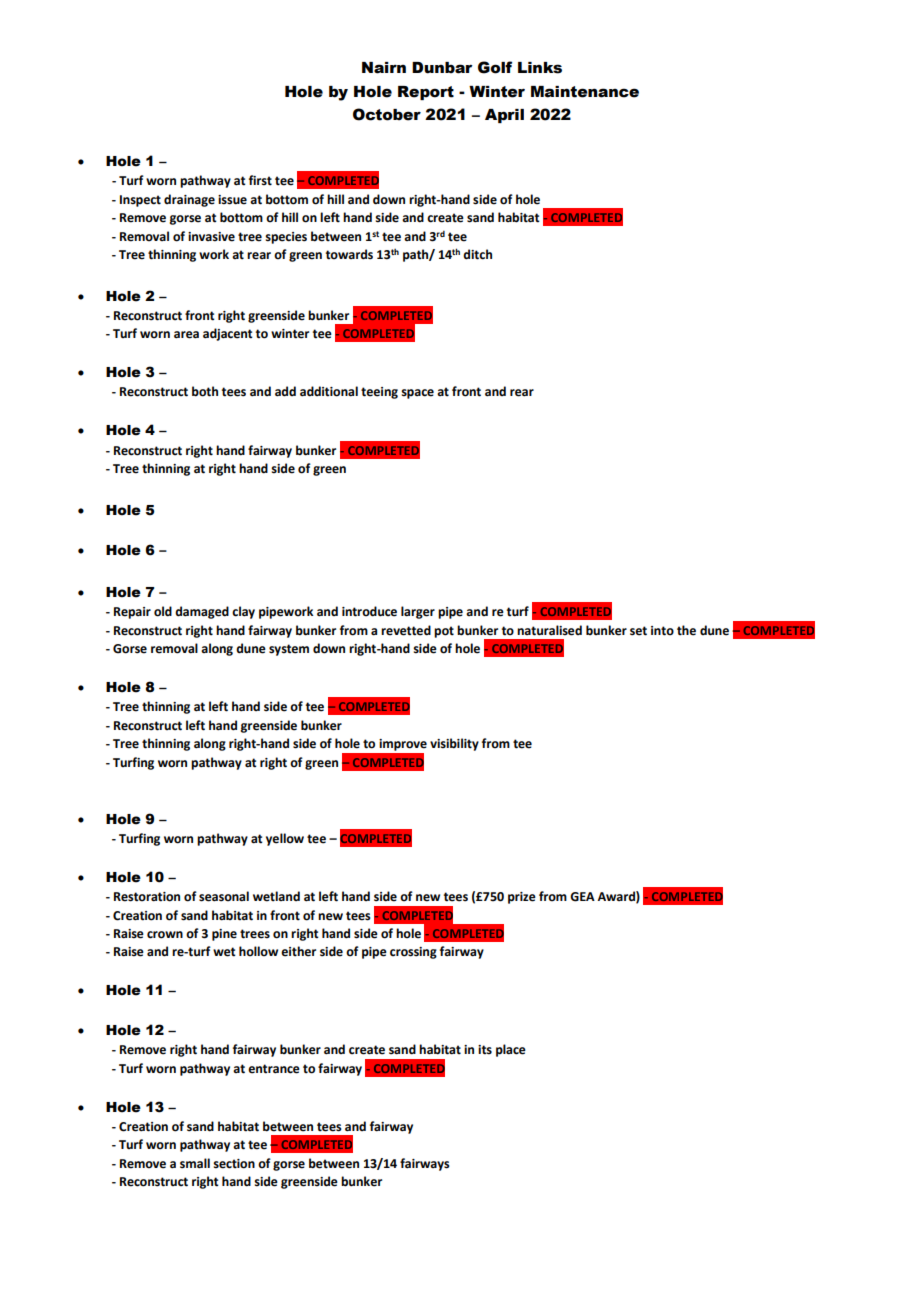 This screenshot has height=1308, width=924. What do you see at coordinates (387, 114) in the screenshot?
I see `October` at bounding box center [387, 114].
